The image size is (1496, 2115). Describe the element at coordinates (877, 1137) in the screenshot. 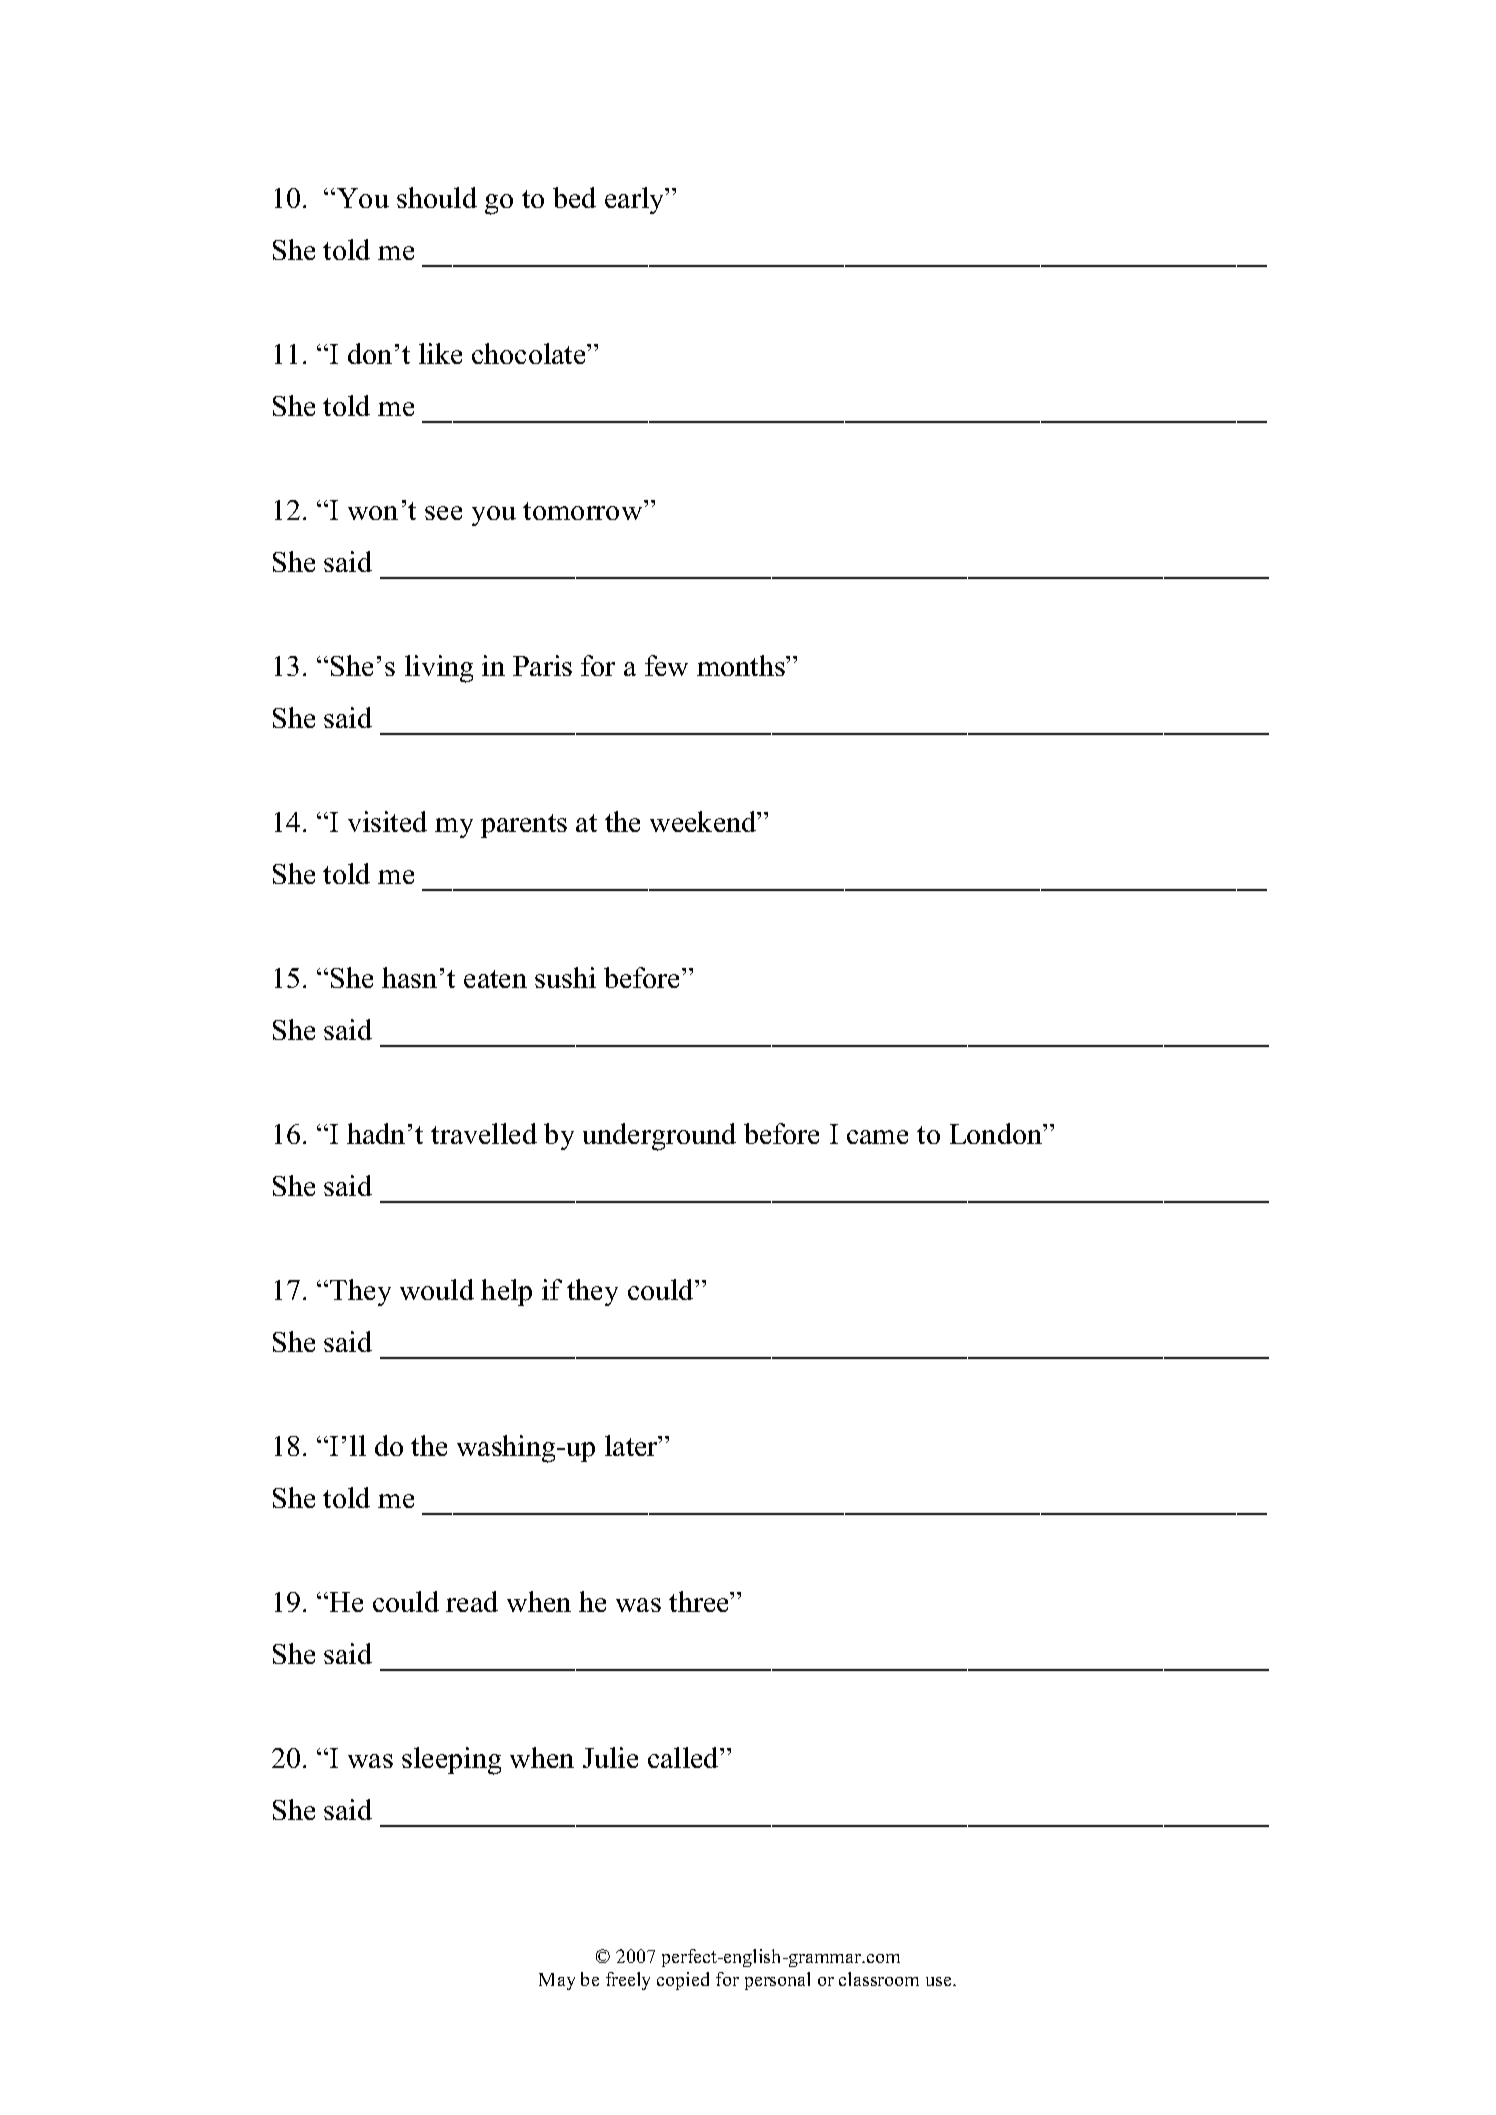

I see `came` at that location.
